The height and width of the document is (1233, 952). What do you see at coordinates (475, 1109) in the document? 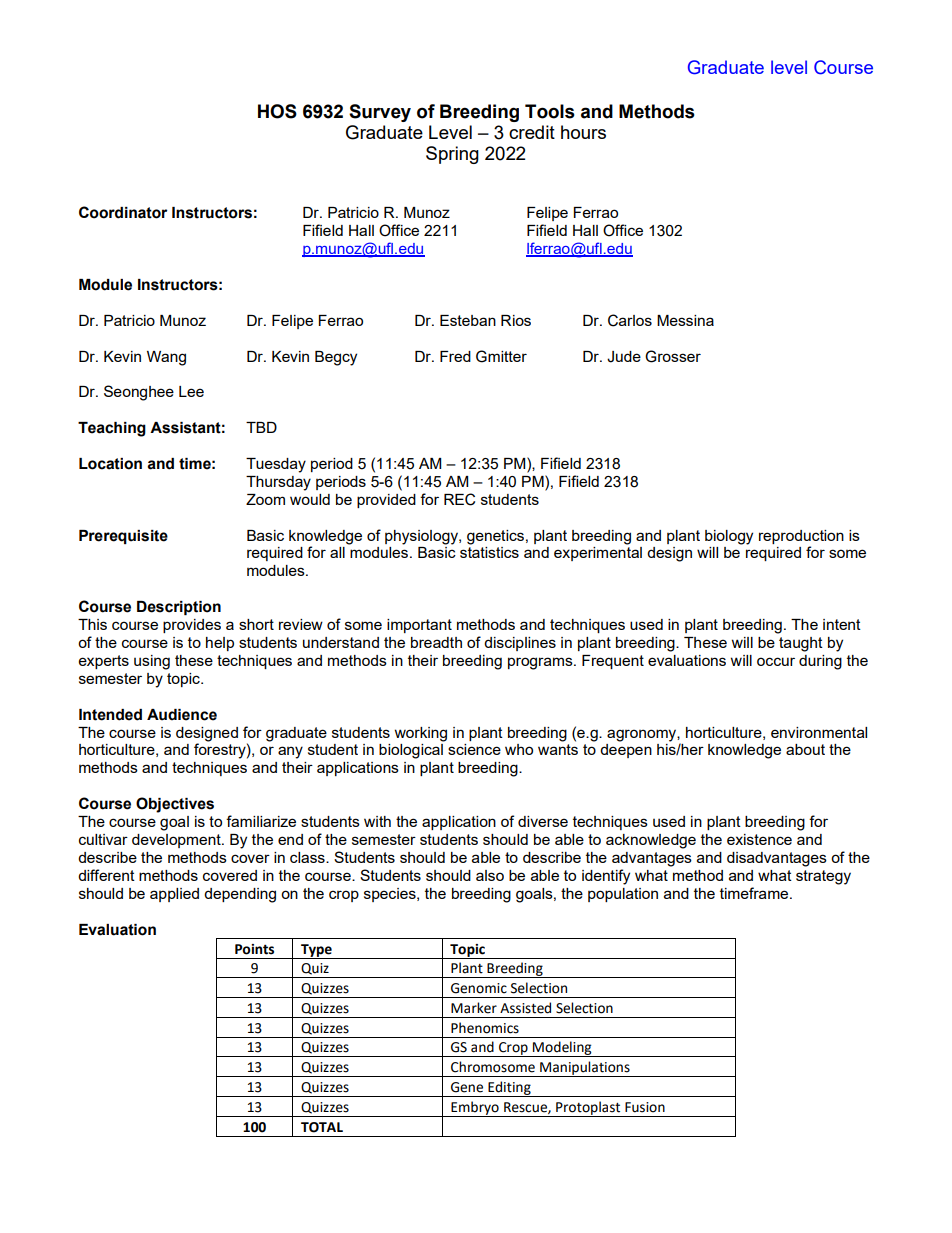
I see `Embryo` at bounding box center [475, 1109].
